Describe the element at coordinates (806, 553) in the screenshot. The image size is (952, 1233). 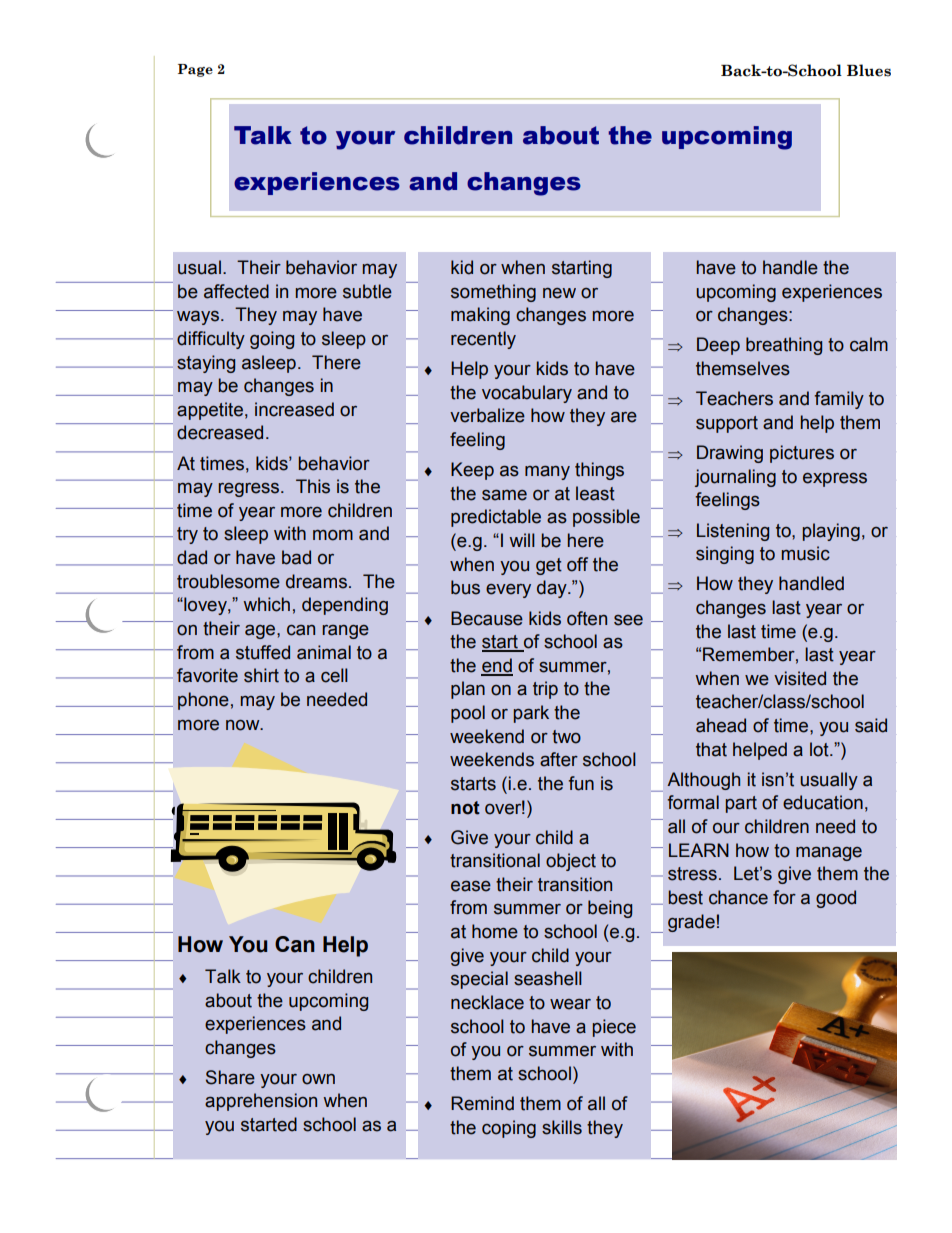
I see `music` at that location.
